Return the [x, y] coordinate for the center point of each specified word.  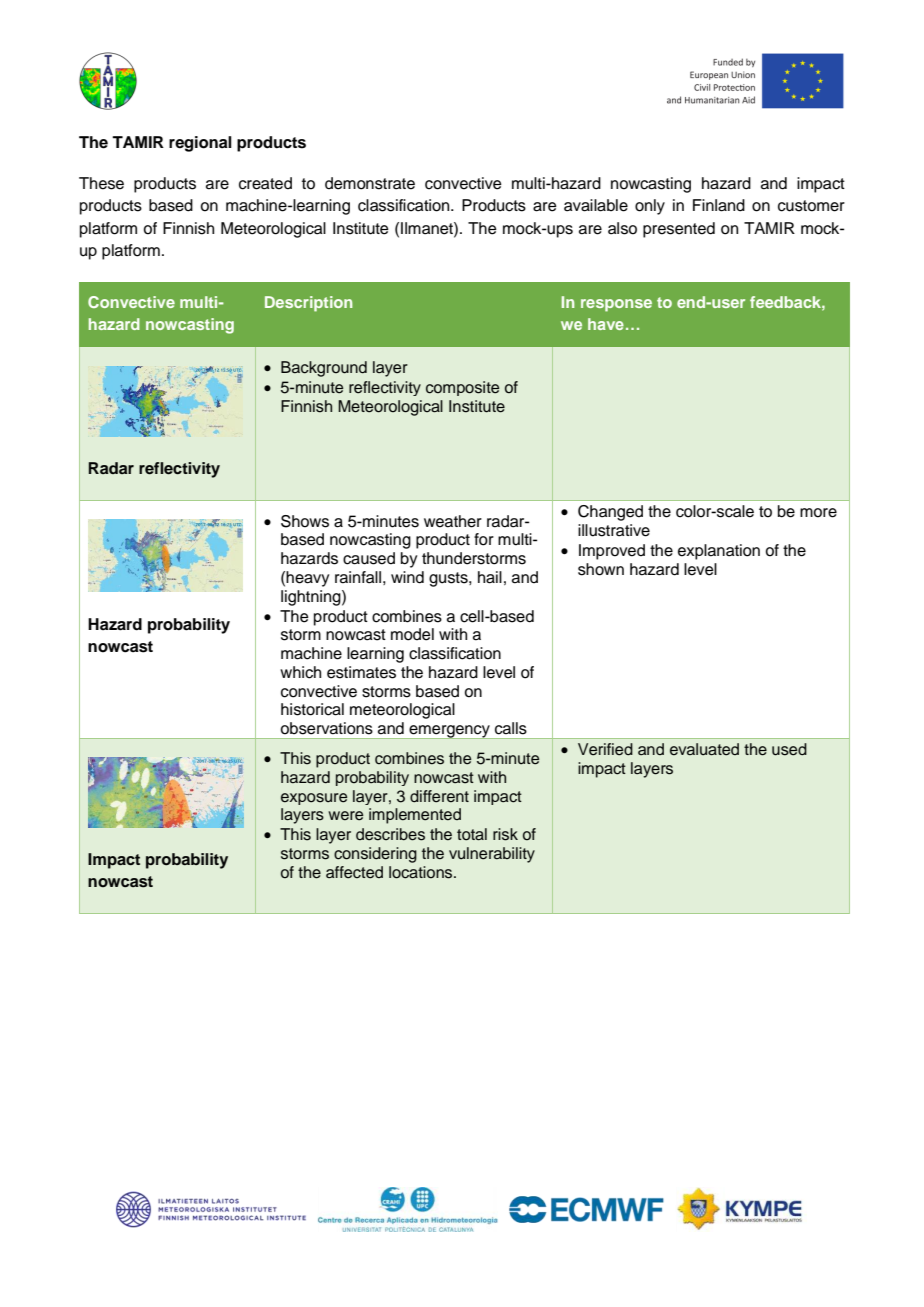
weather [453, 521]
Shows [305, 521]
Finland [719, 205]
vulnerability [492, 855]
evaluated [704, 749]
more [818, 513]
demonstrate [370, 183]
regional [200, 144]
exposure [314, 799]
